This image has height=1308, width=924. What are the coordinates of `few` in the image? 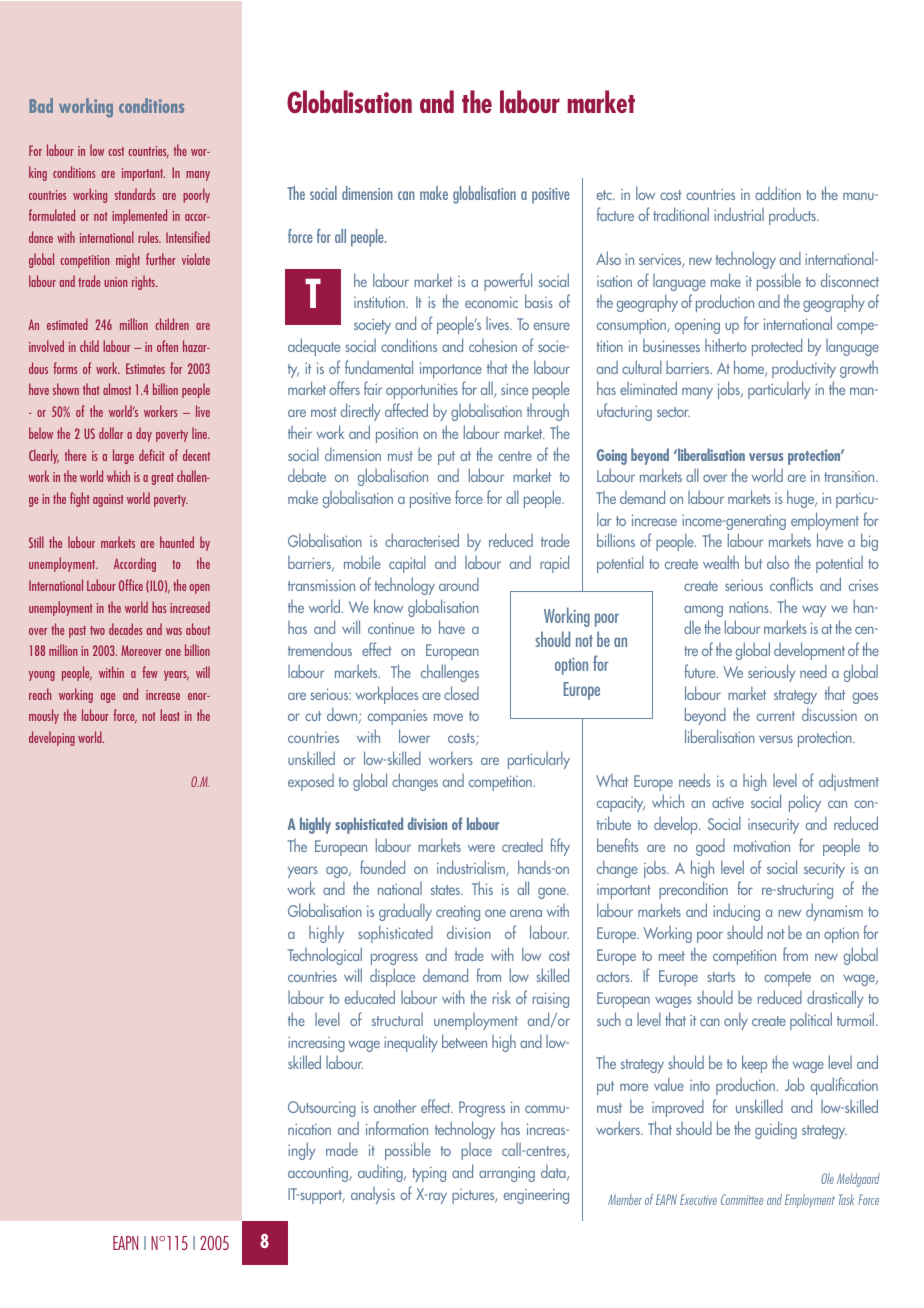 It's located at (150, 672).
